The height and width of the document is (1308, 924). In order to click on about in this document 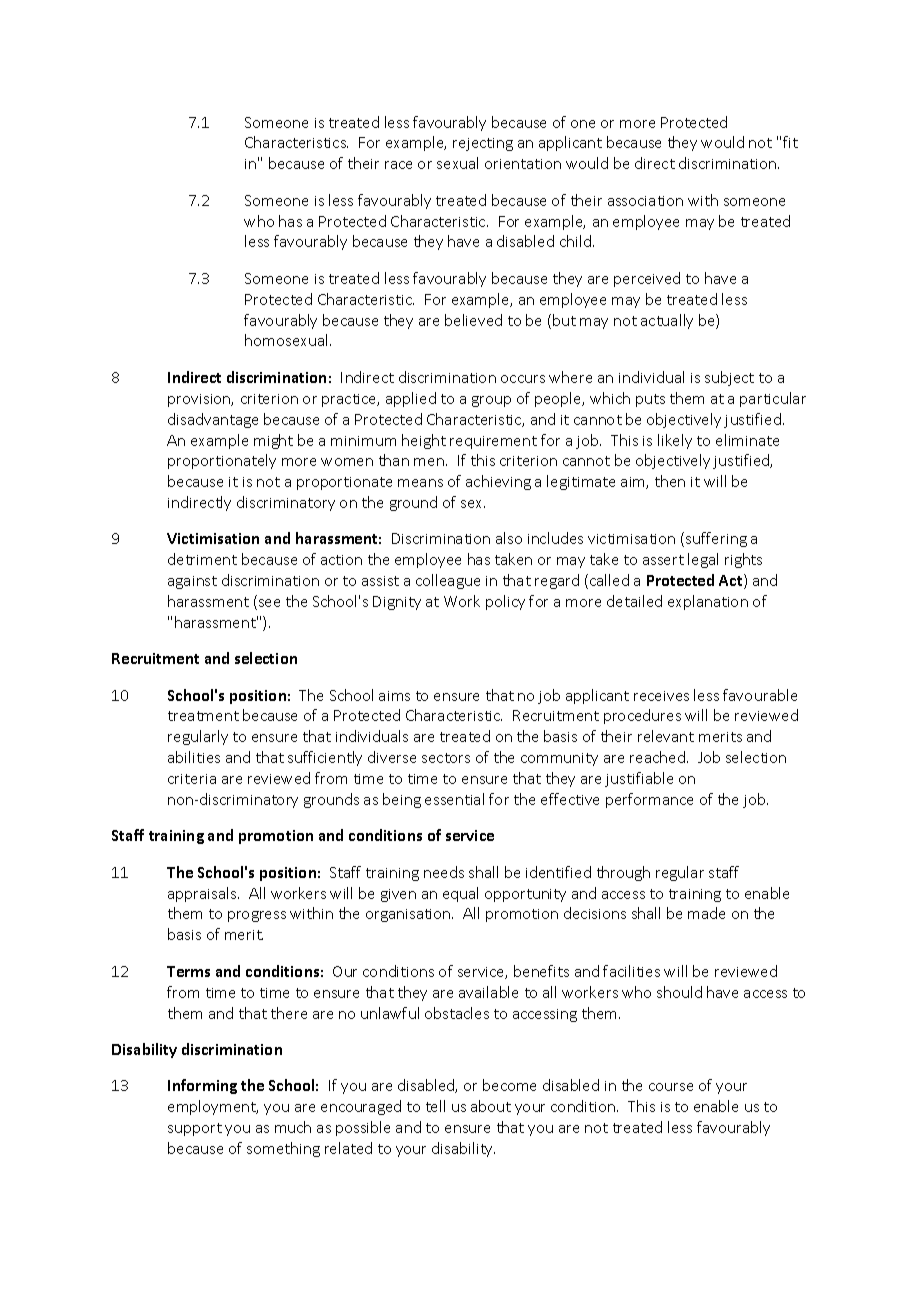, I will do `click(491, 1106)`.
